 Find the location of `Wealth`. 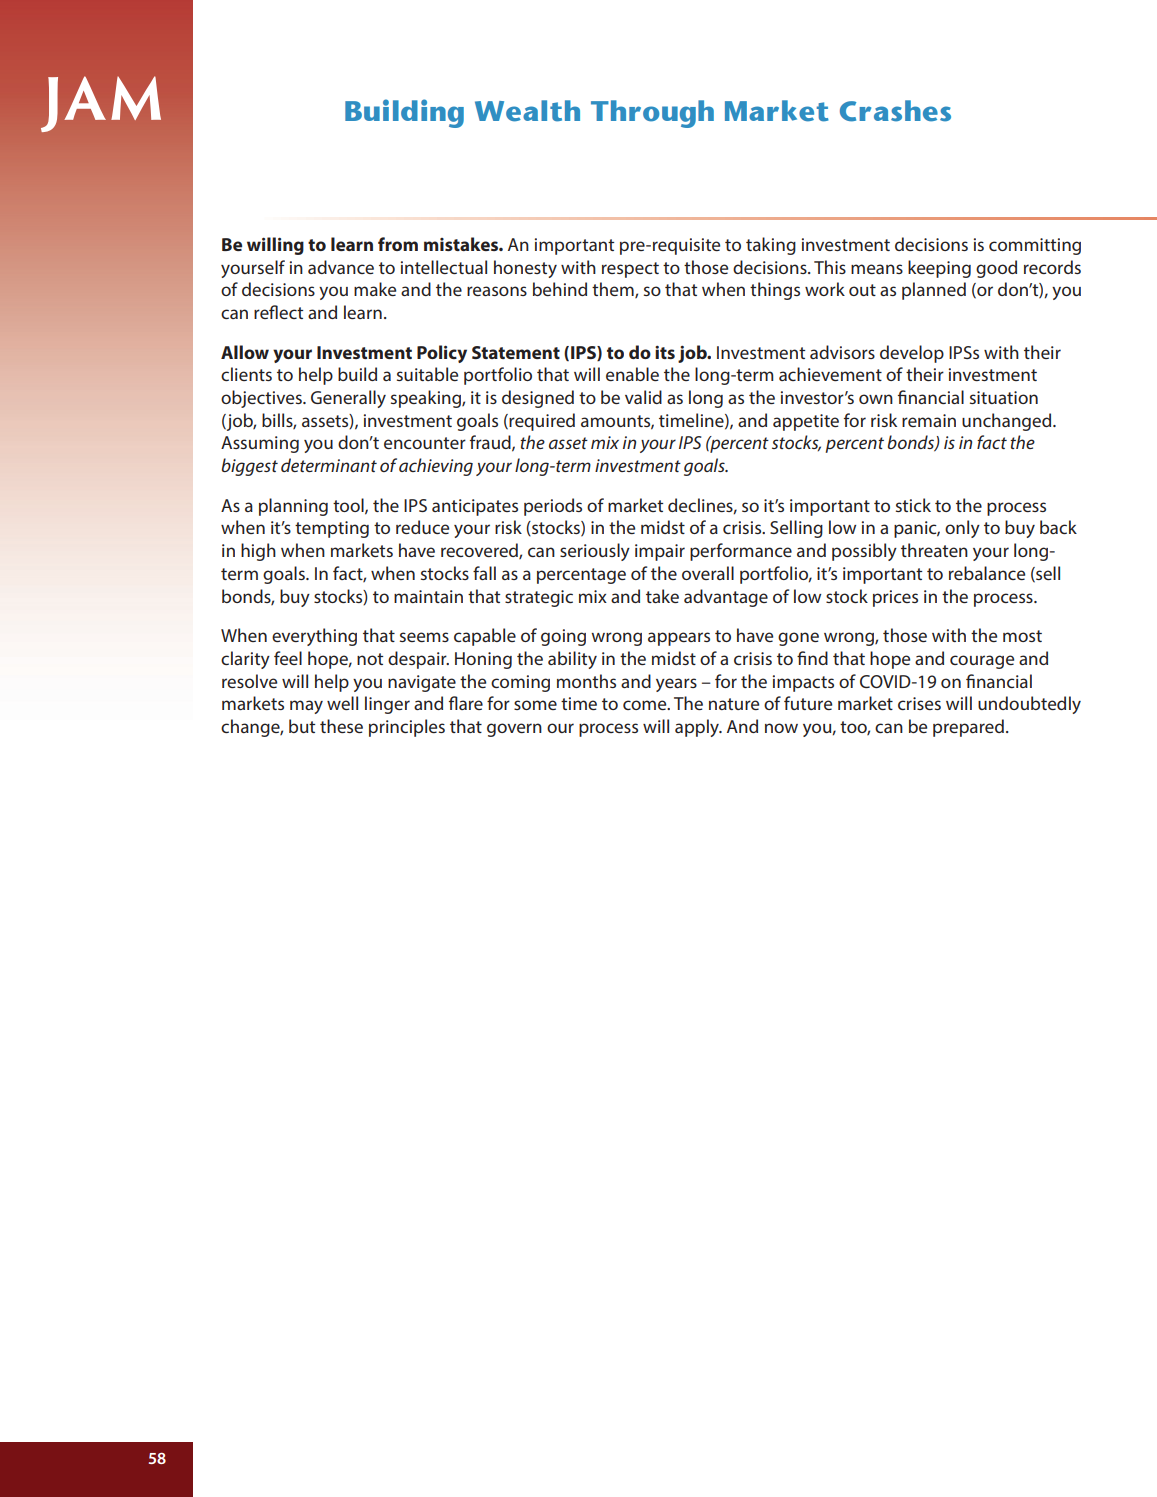

Wealth is located at coordinates (527, 111).
